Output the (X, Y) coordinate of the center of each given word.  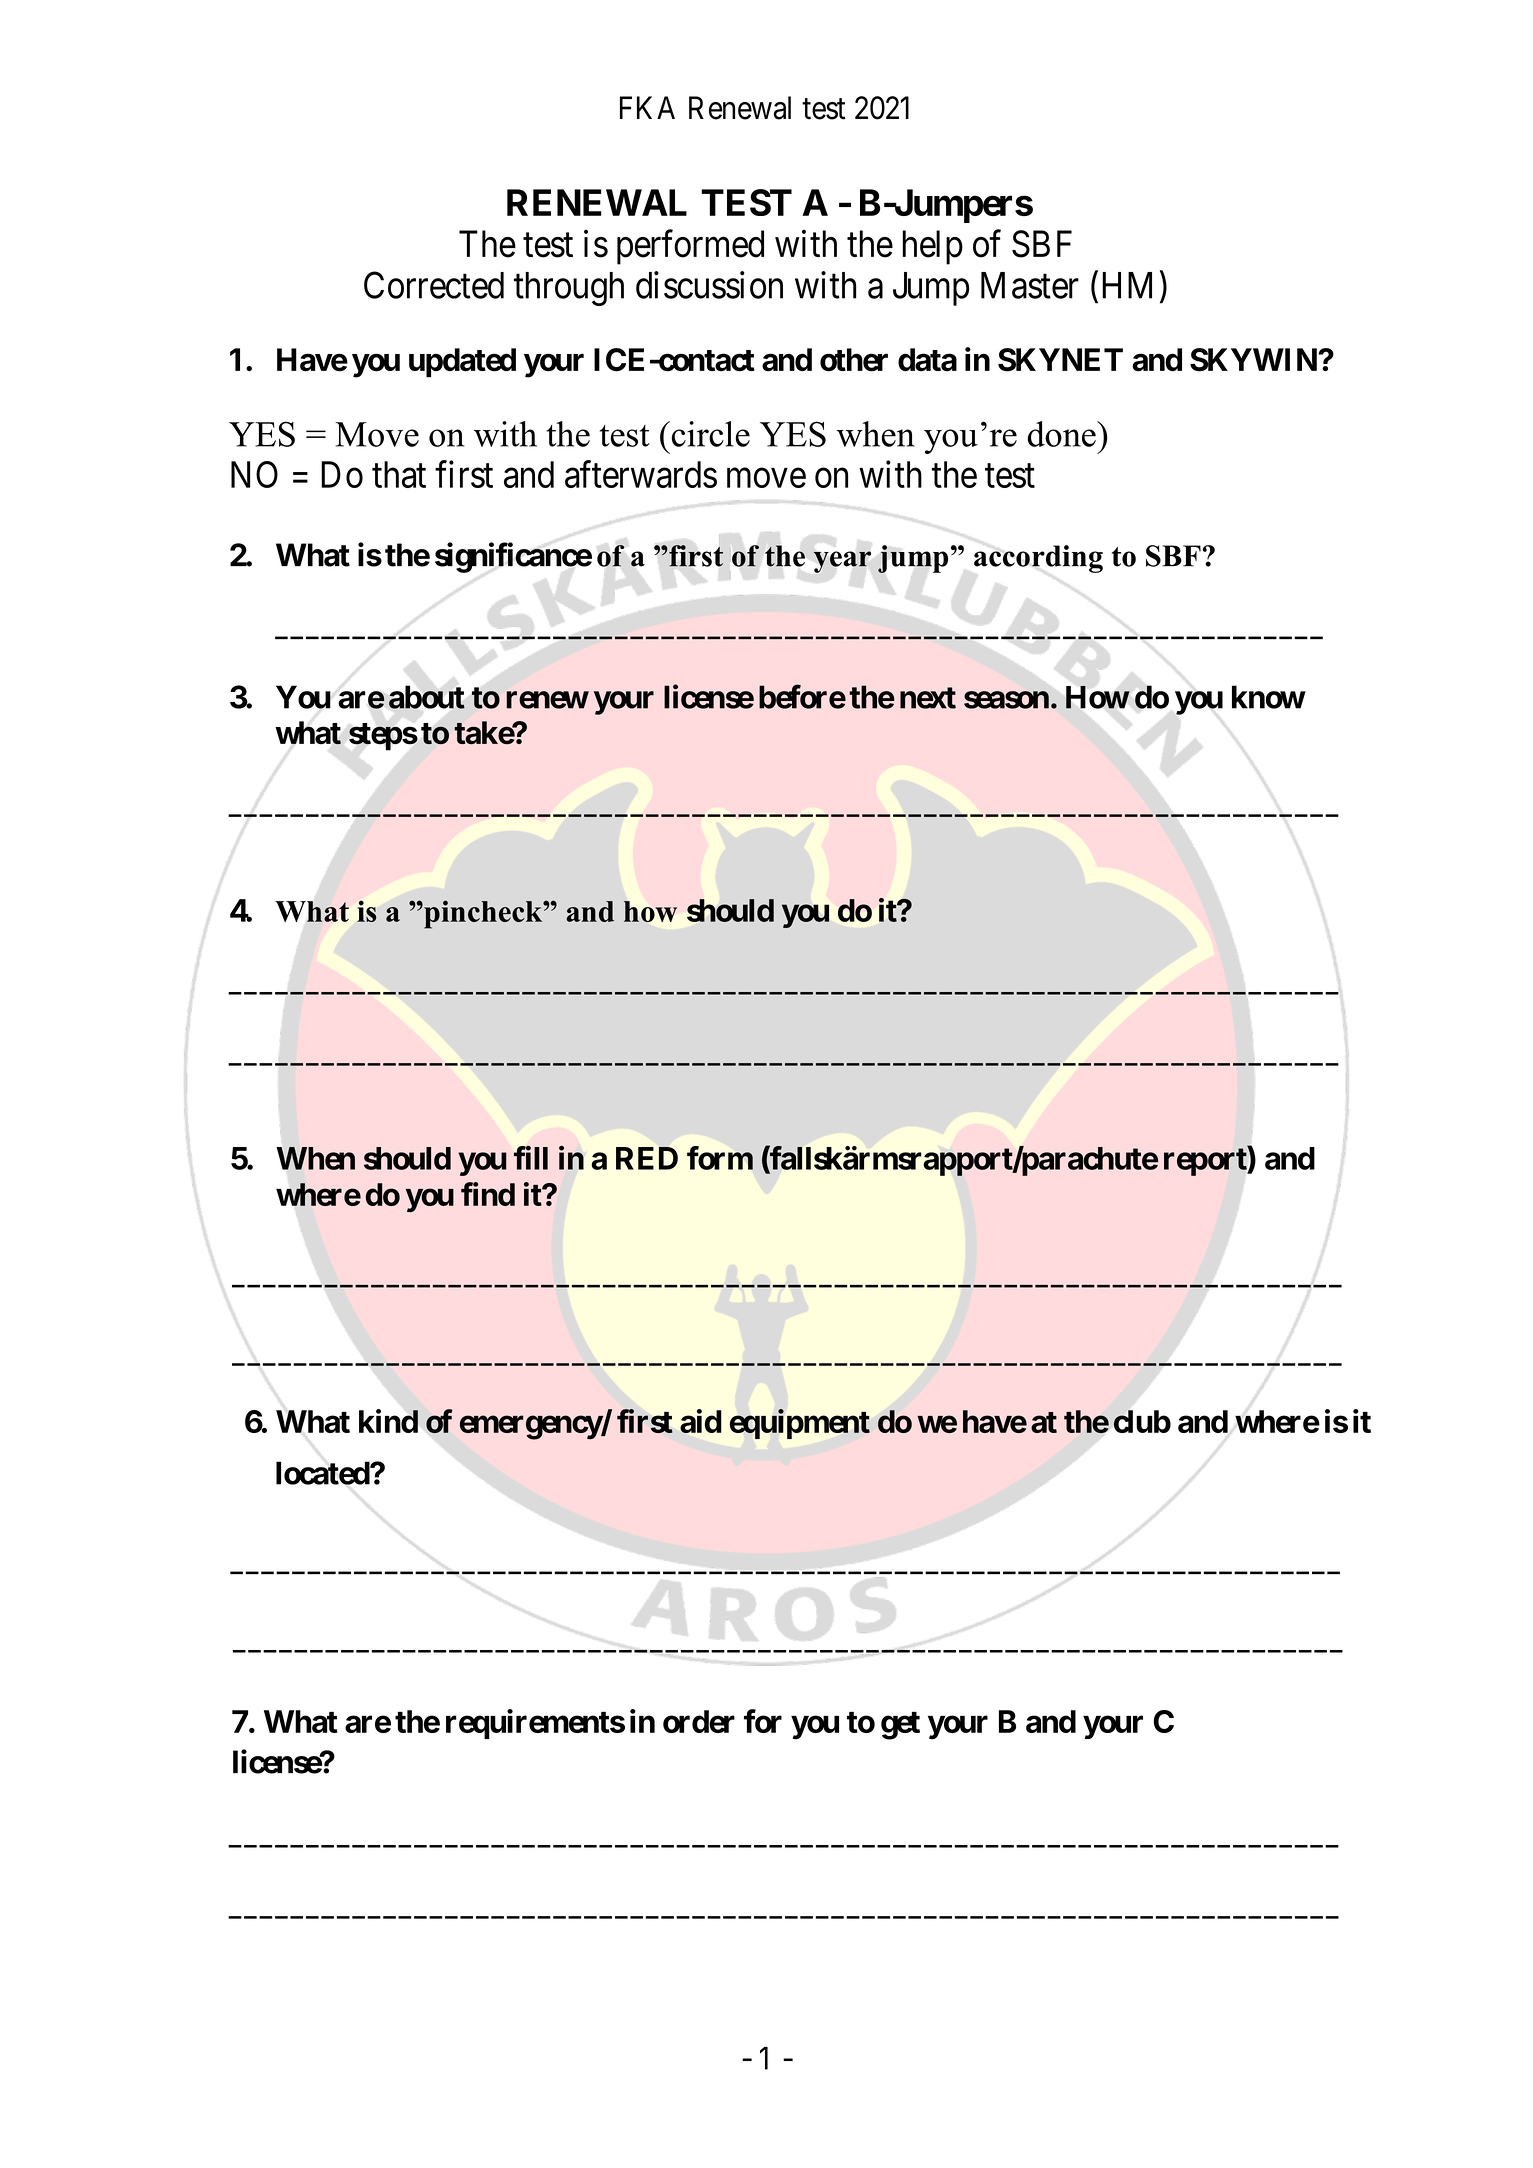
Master (1030, 285)
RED (647, 1158)
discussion (709, 285)
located (323, 1473)
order (699, 1721)
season (1006, 700)
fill (531, 1158)
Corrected (434, 285)
